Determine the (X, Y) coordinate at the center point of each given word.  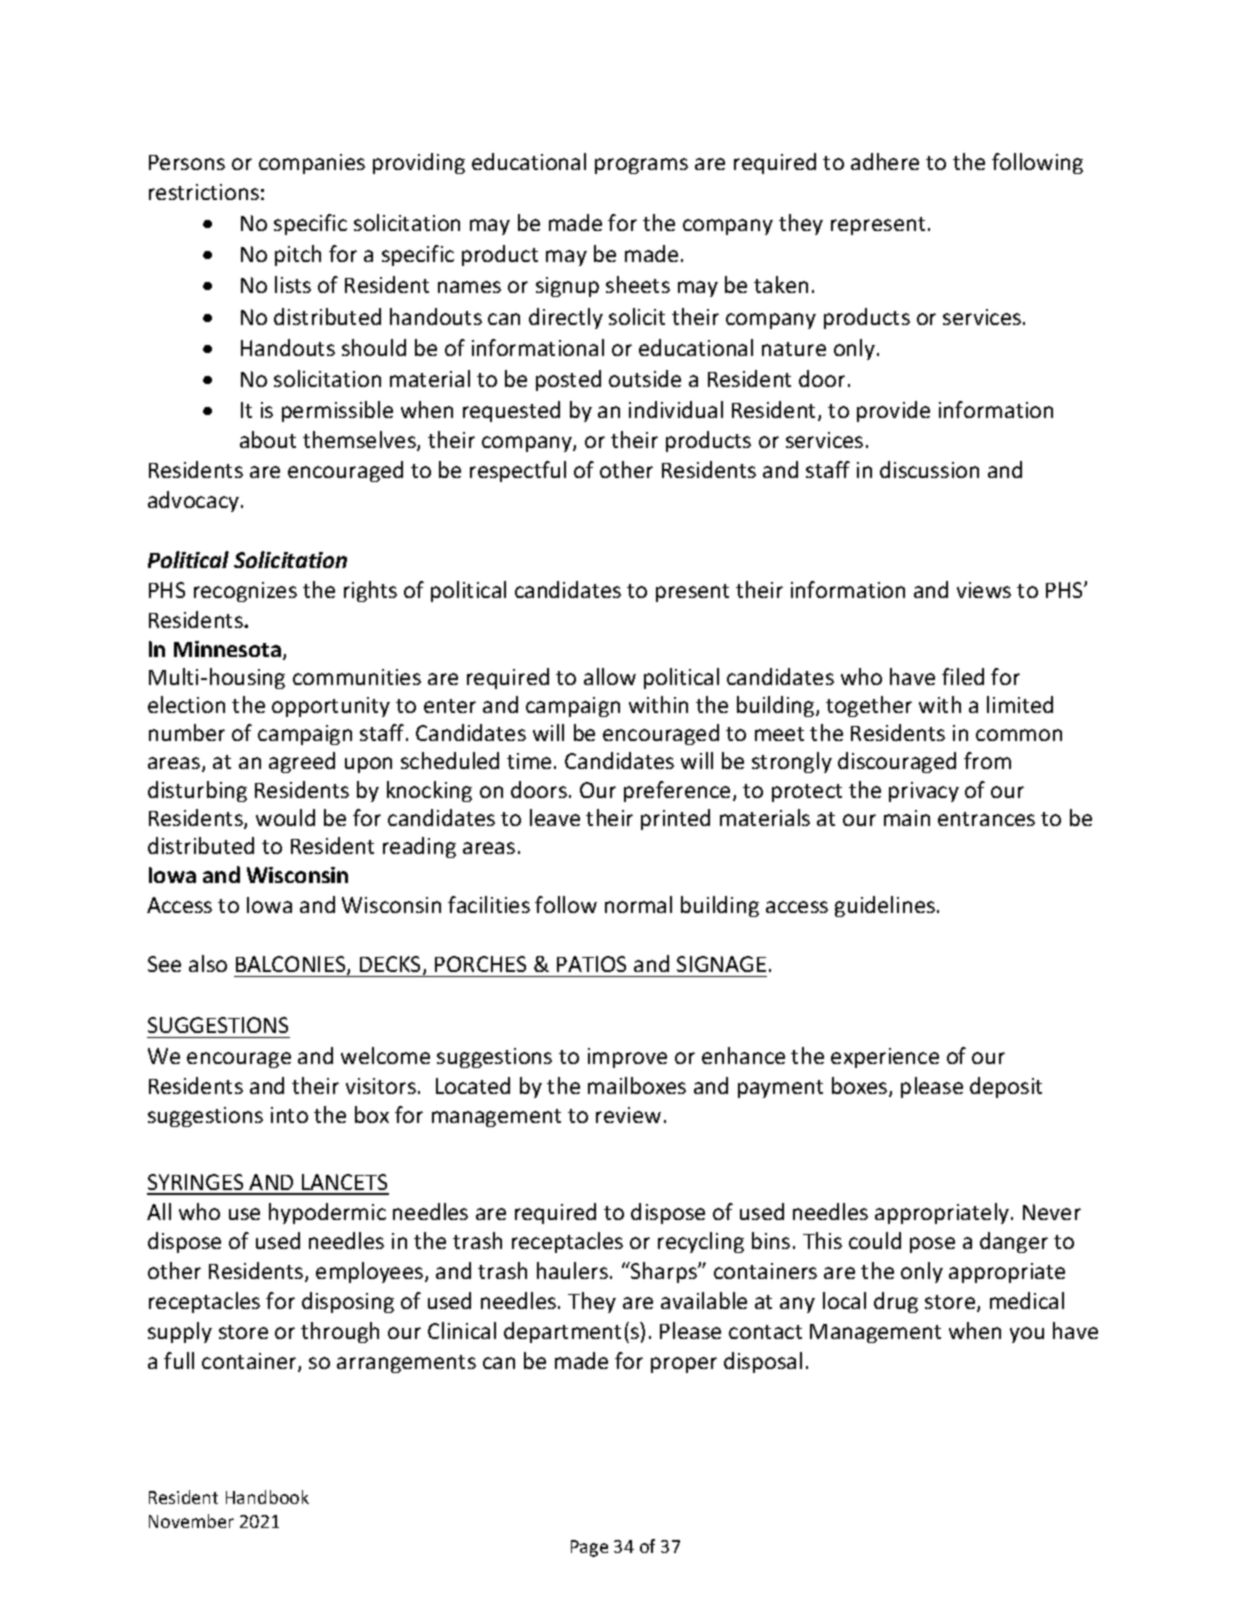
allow (610, 676)
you (1027, 1335)
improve (627, 1058)
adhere (885, 161)
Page (589, 1548)
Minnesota (227, 649)
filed (963, 676)
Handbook (267, 1497)
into (289, 1115)
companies (312, 164)
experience (885, 1058)
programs (641, 166)
